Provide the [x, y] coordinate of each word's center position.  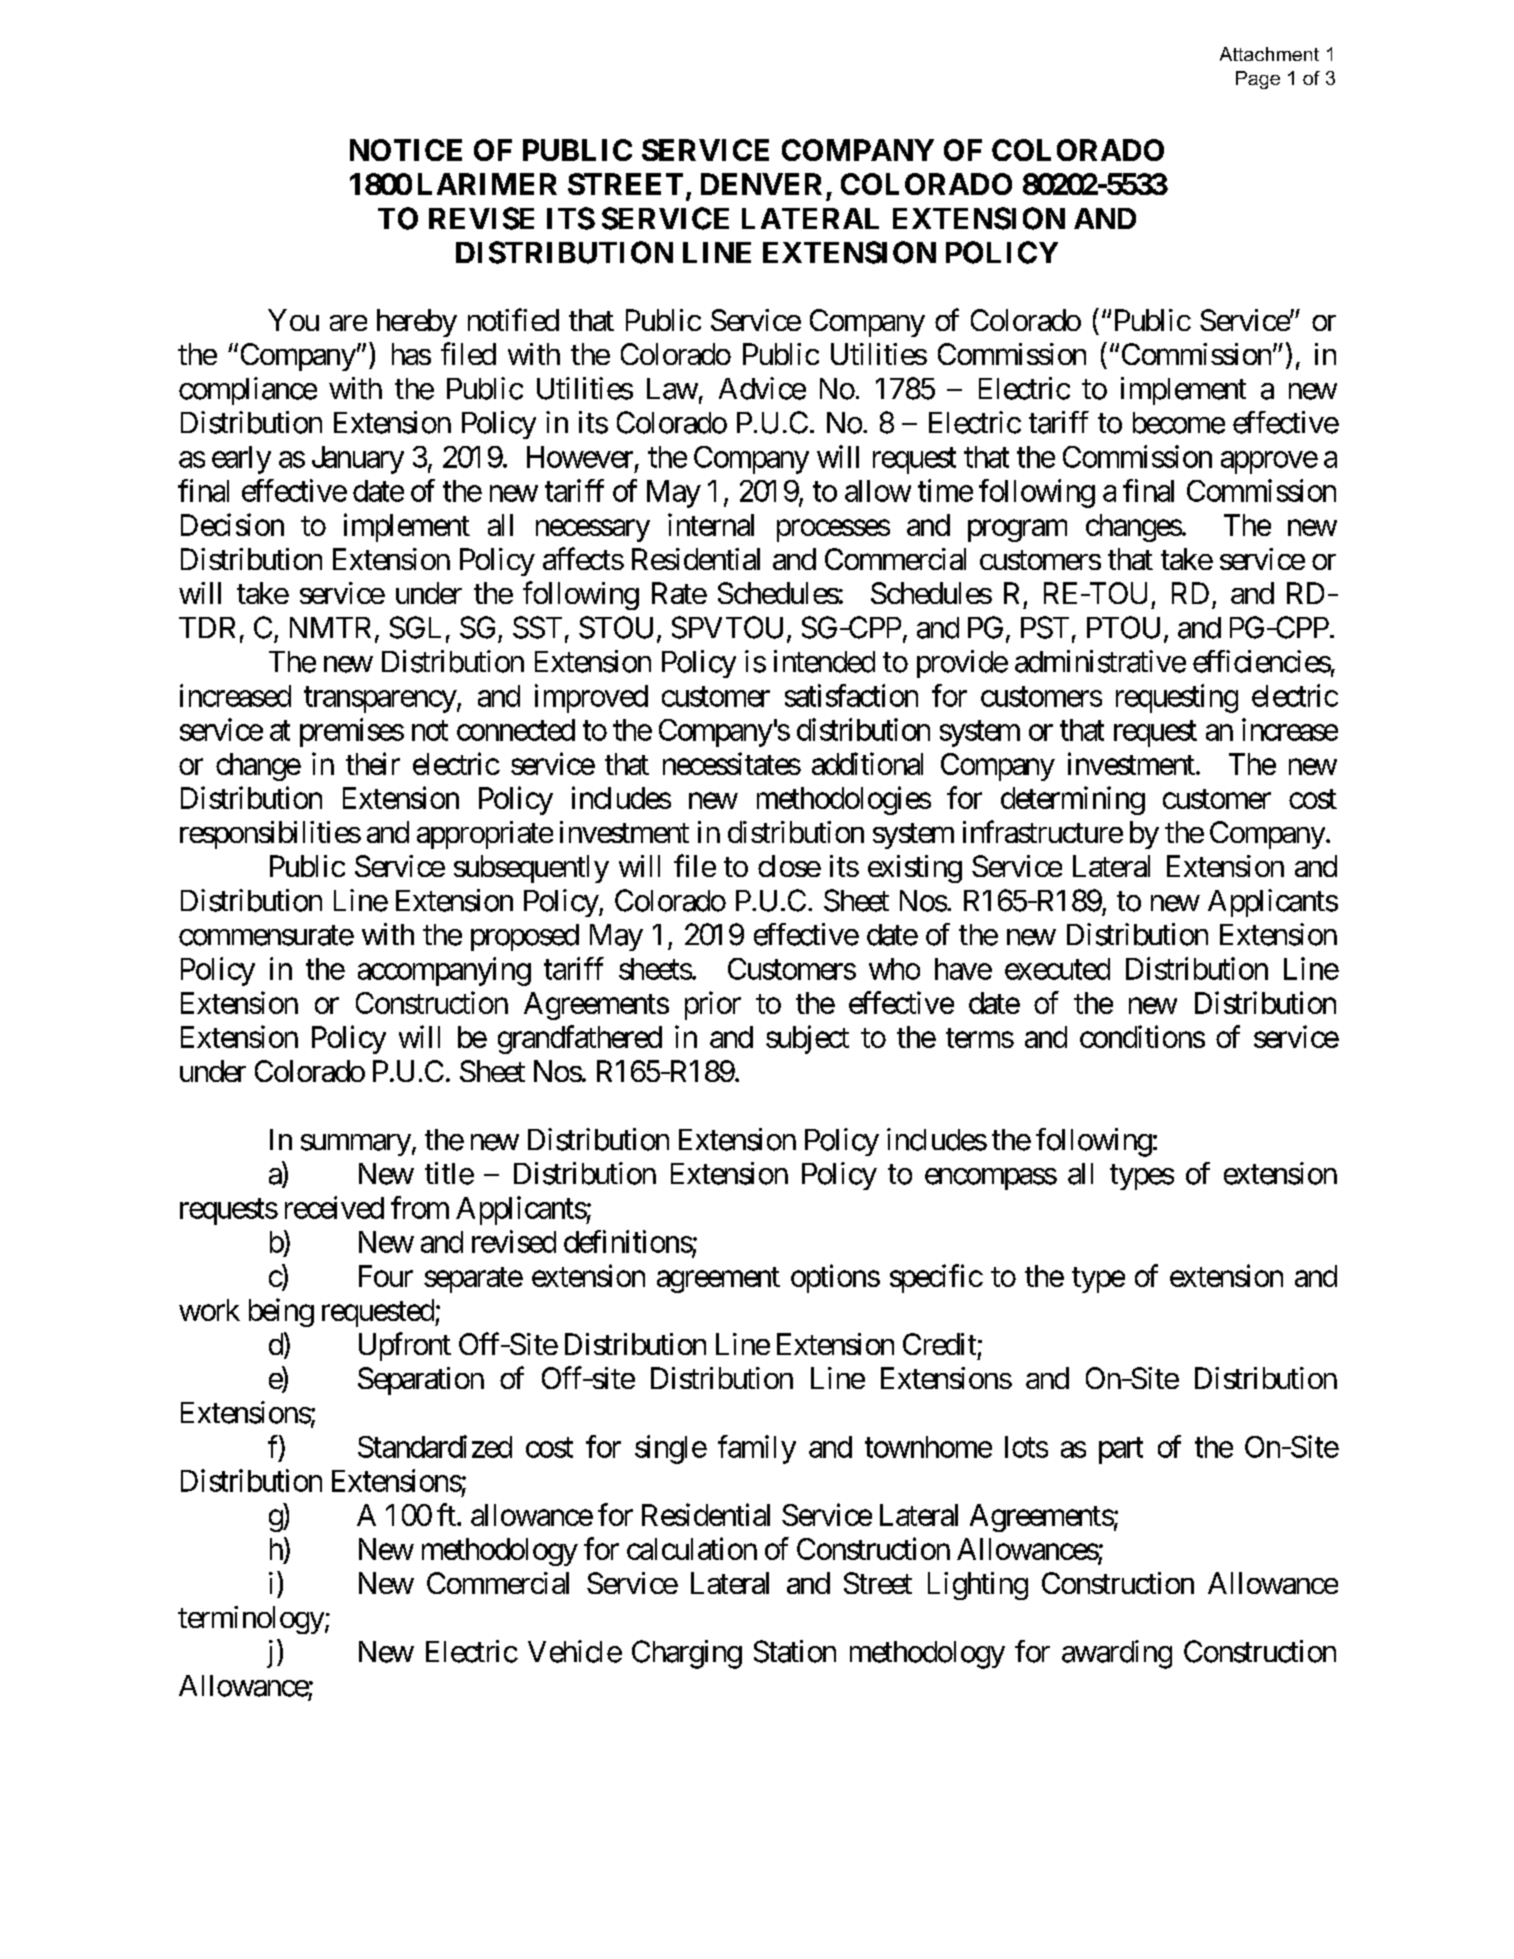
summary [356, 1145]
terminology [251, 1620]
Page [1258, 80]
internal [711, 524]
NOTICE [406, 150]
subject [807, 1039]
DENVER [761, 184]
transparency [380, 700]
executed [1057, 969]
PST [1045, 627]
